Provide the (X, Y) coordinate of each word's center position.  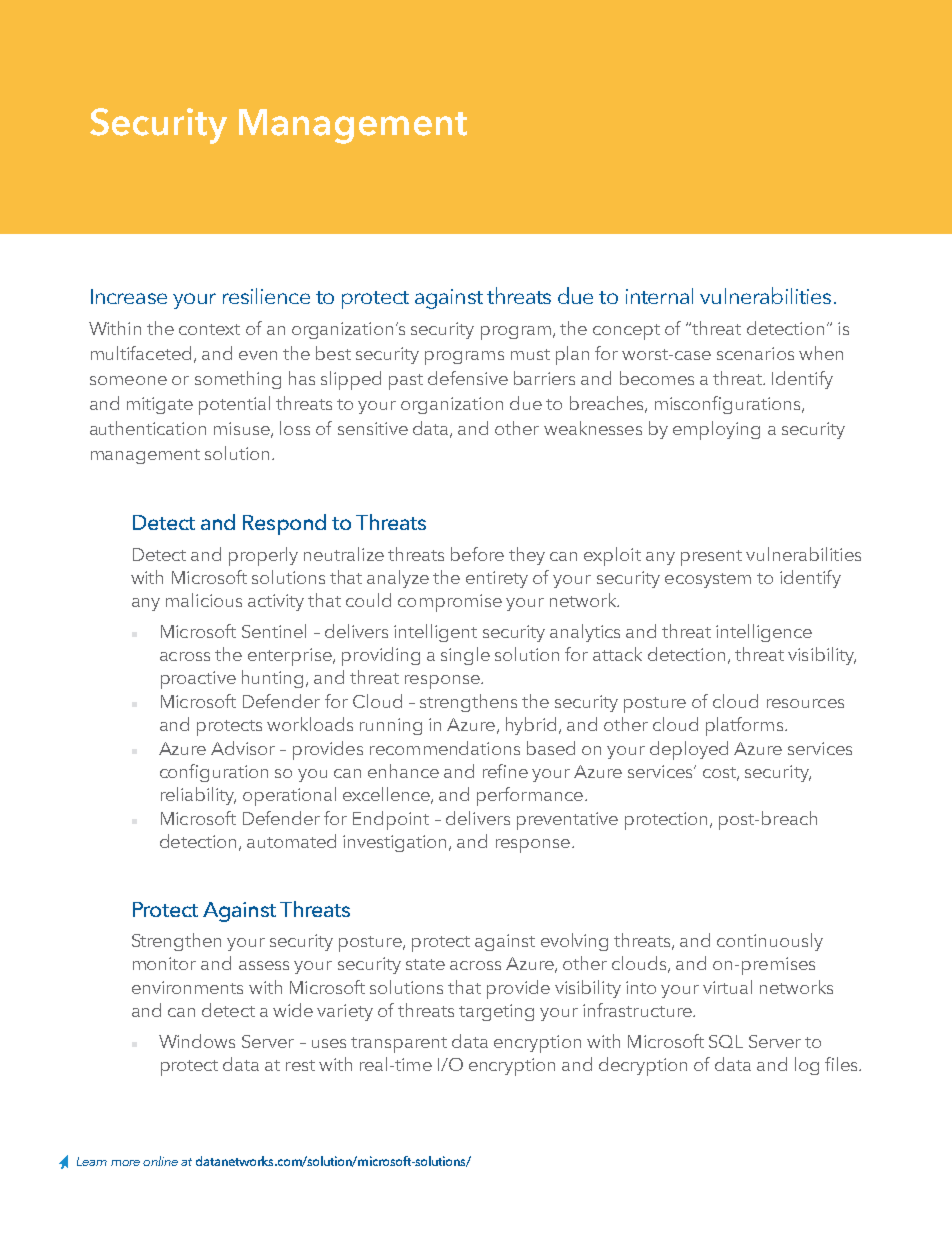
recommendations (445, 748)
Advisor (243, 748)
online (160, 1161)
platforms (744, 726)
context (209, 329)
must (530, 354)
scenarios (755, 353)
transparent (399, 1045)
